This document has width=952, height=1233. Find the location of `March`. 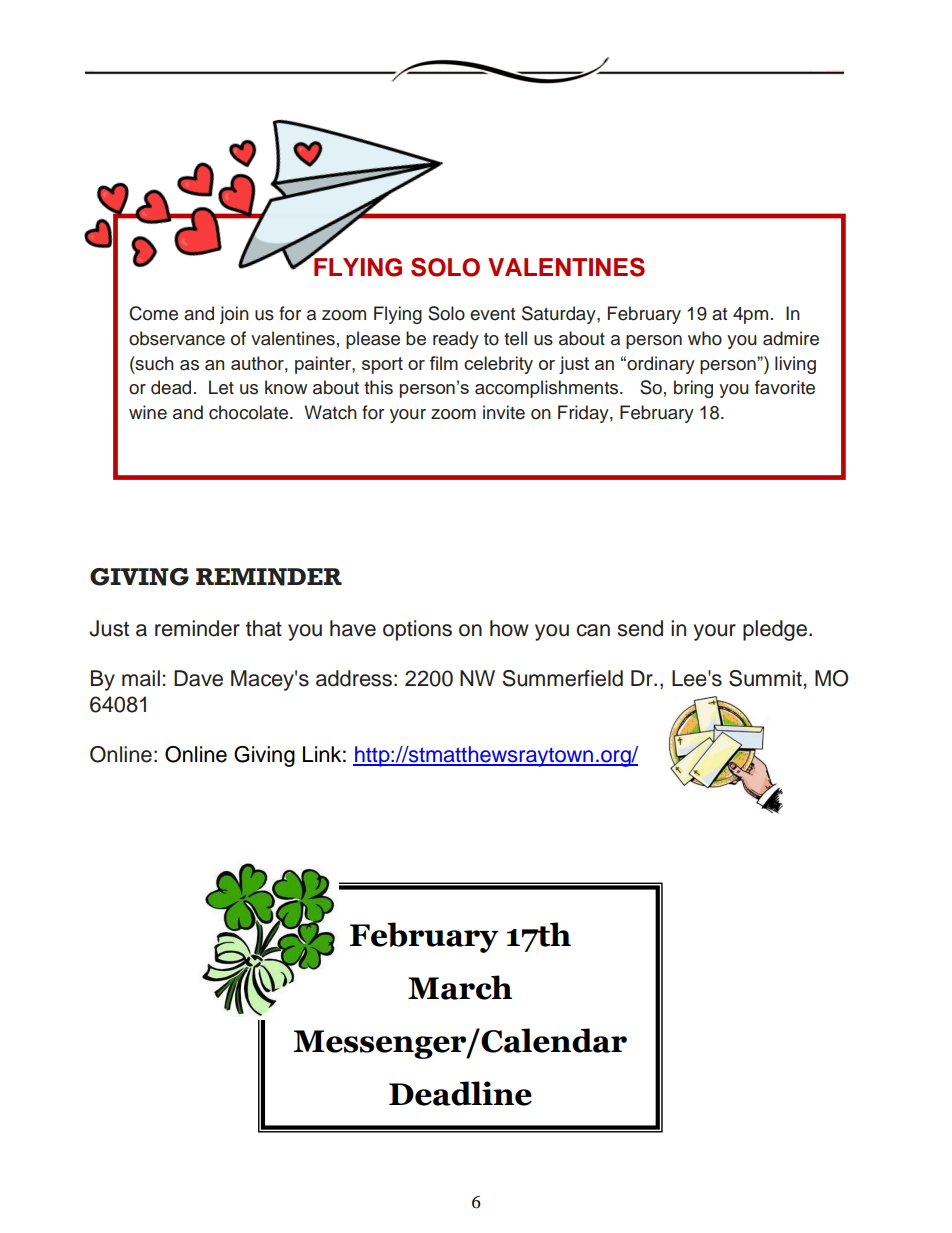

March is located at coordinates (460, 987).
